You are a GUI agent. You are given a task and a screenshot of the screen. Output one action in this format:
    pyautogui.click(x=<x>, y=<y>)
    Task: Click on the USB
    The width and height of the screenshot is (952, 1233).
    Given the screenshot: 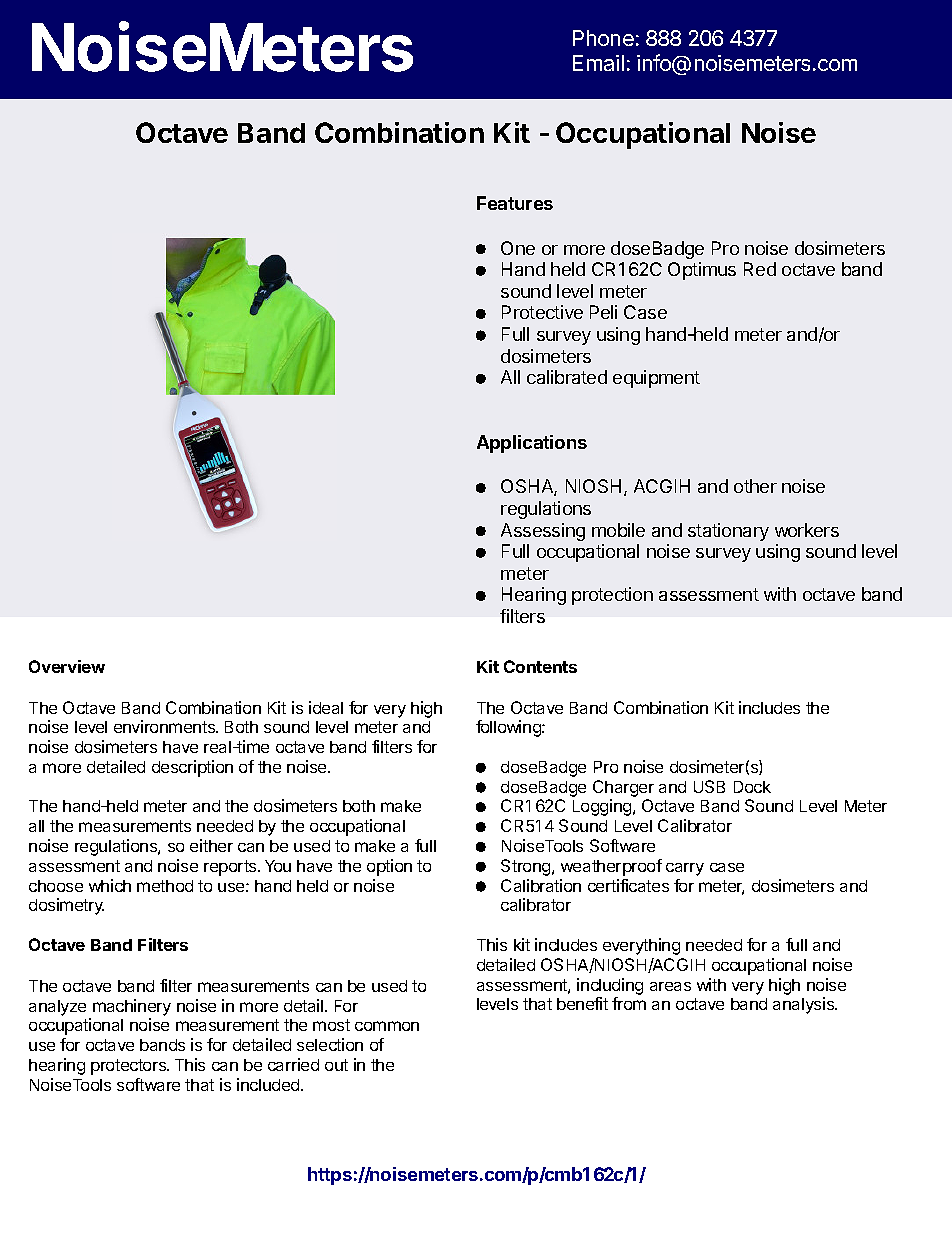 What is the action you would take?
    pyautogui.click(x=709, y=786)
